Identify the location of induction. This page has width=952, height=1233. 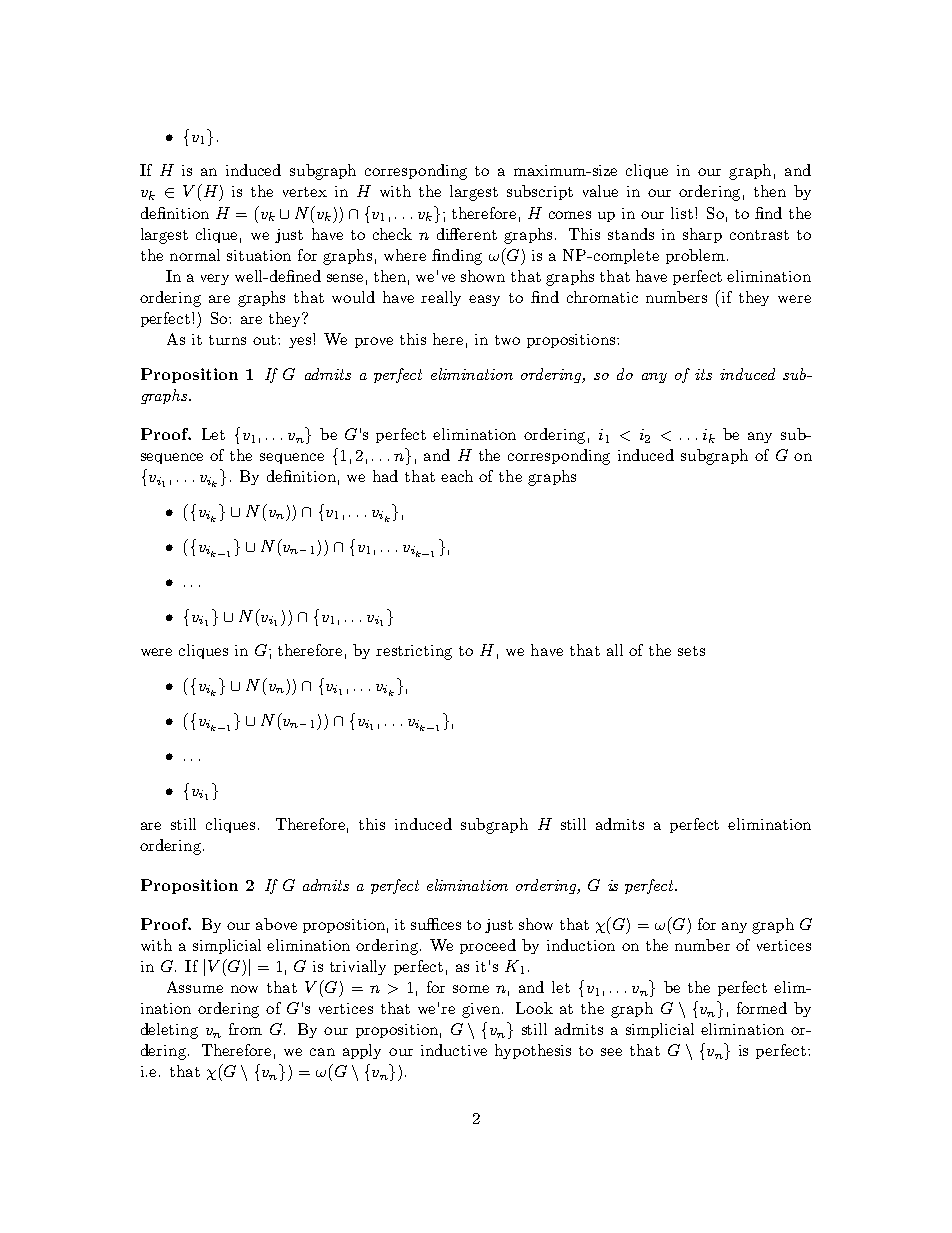
(581, 945).
